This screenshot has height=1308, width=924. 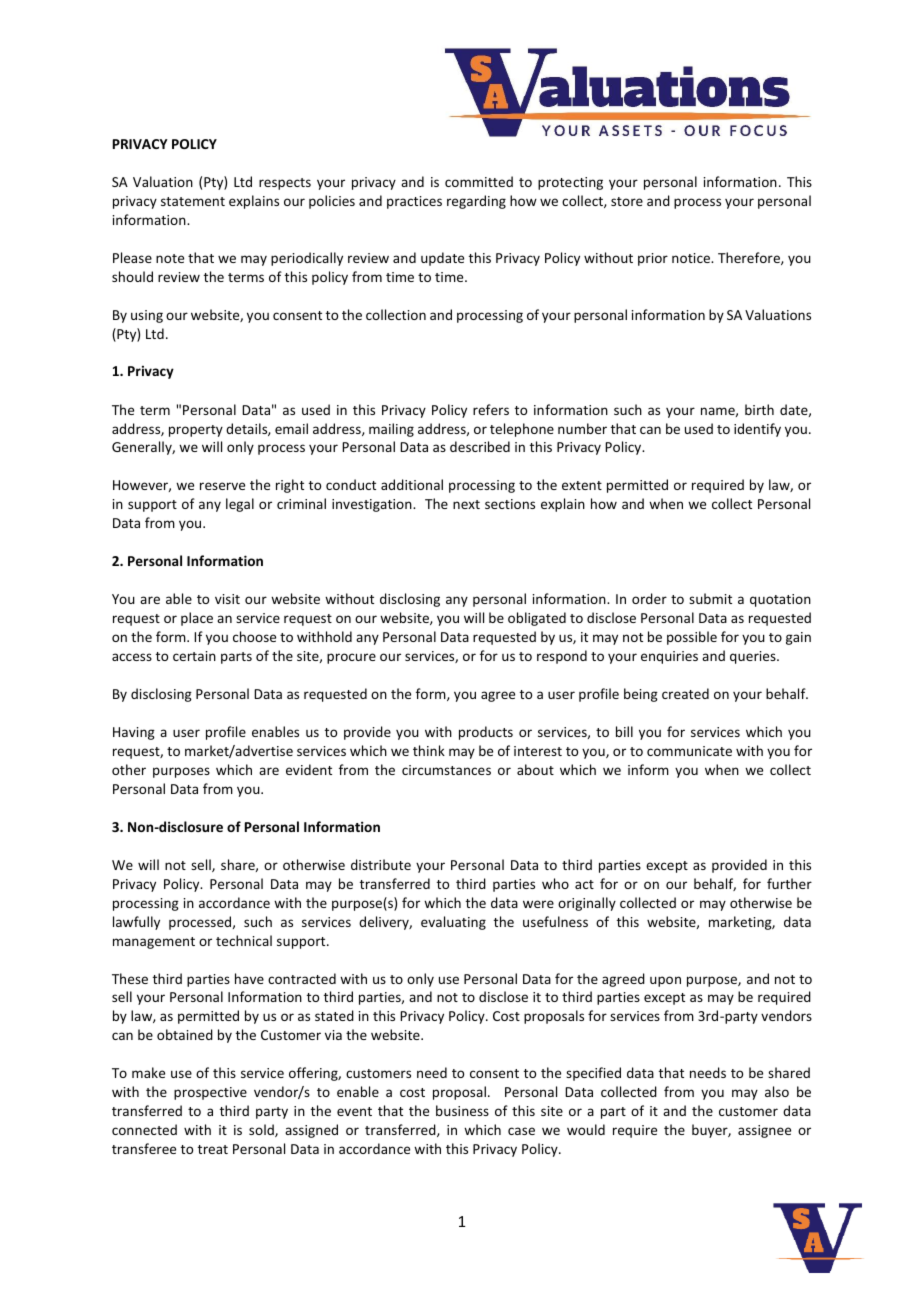 I want to click on property, so click(x=196, y=431).
